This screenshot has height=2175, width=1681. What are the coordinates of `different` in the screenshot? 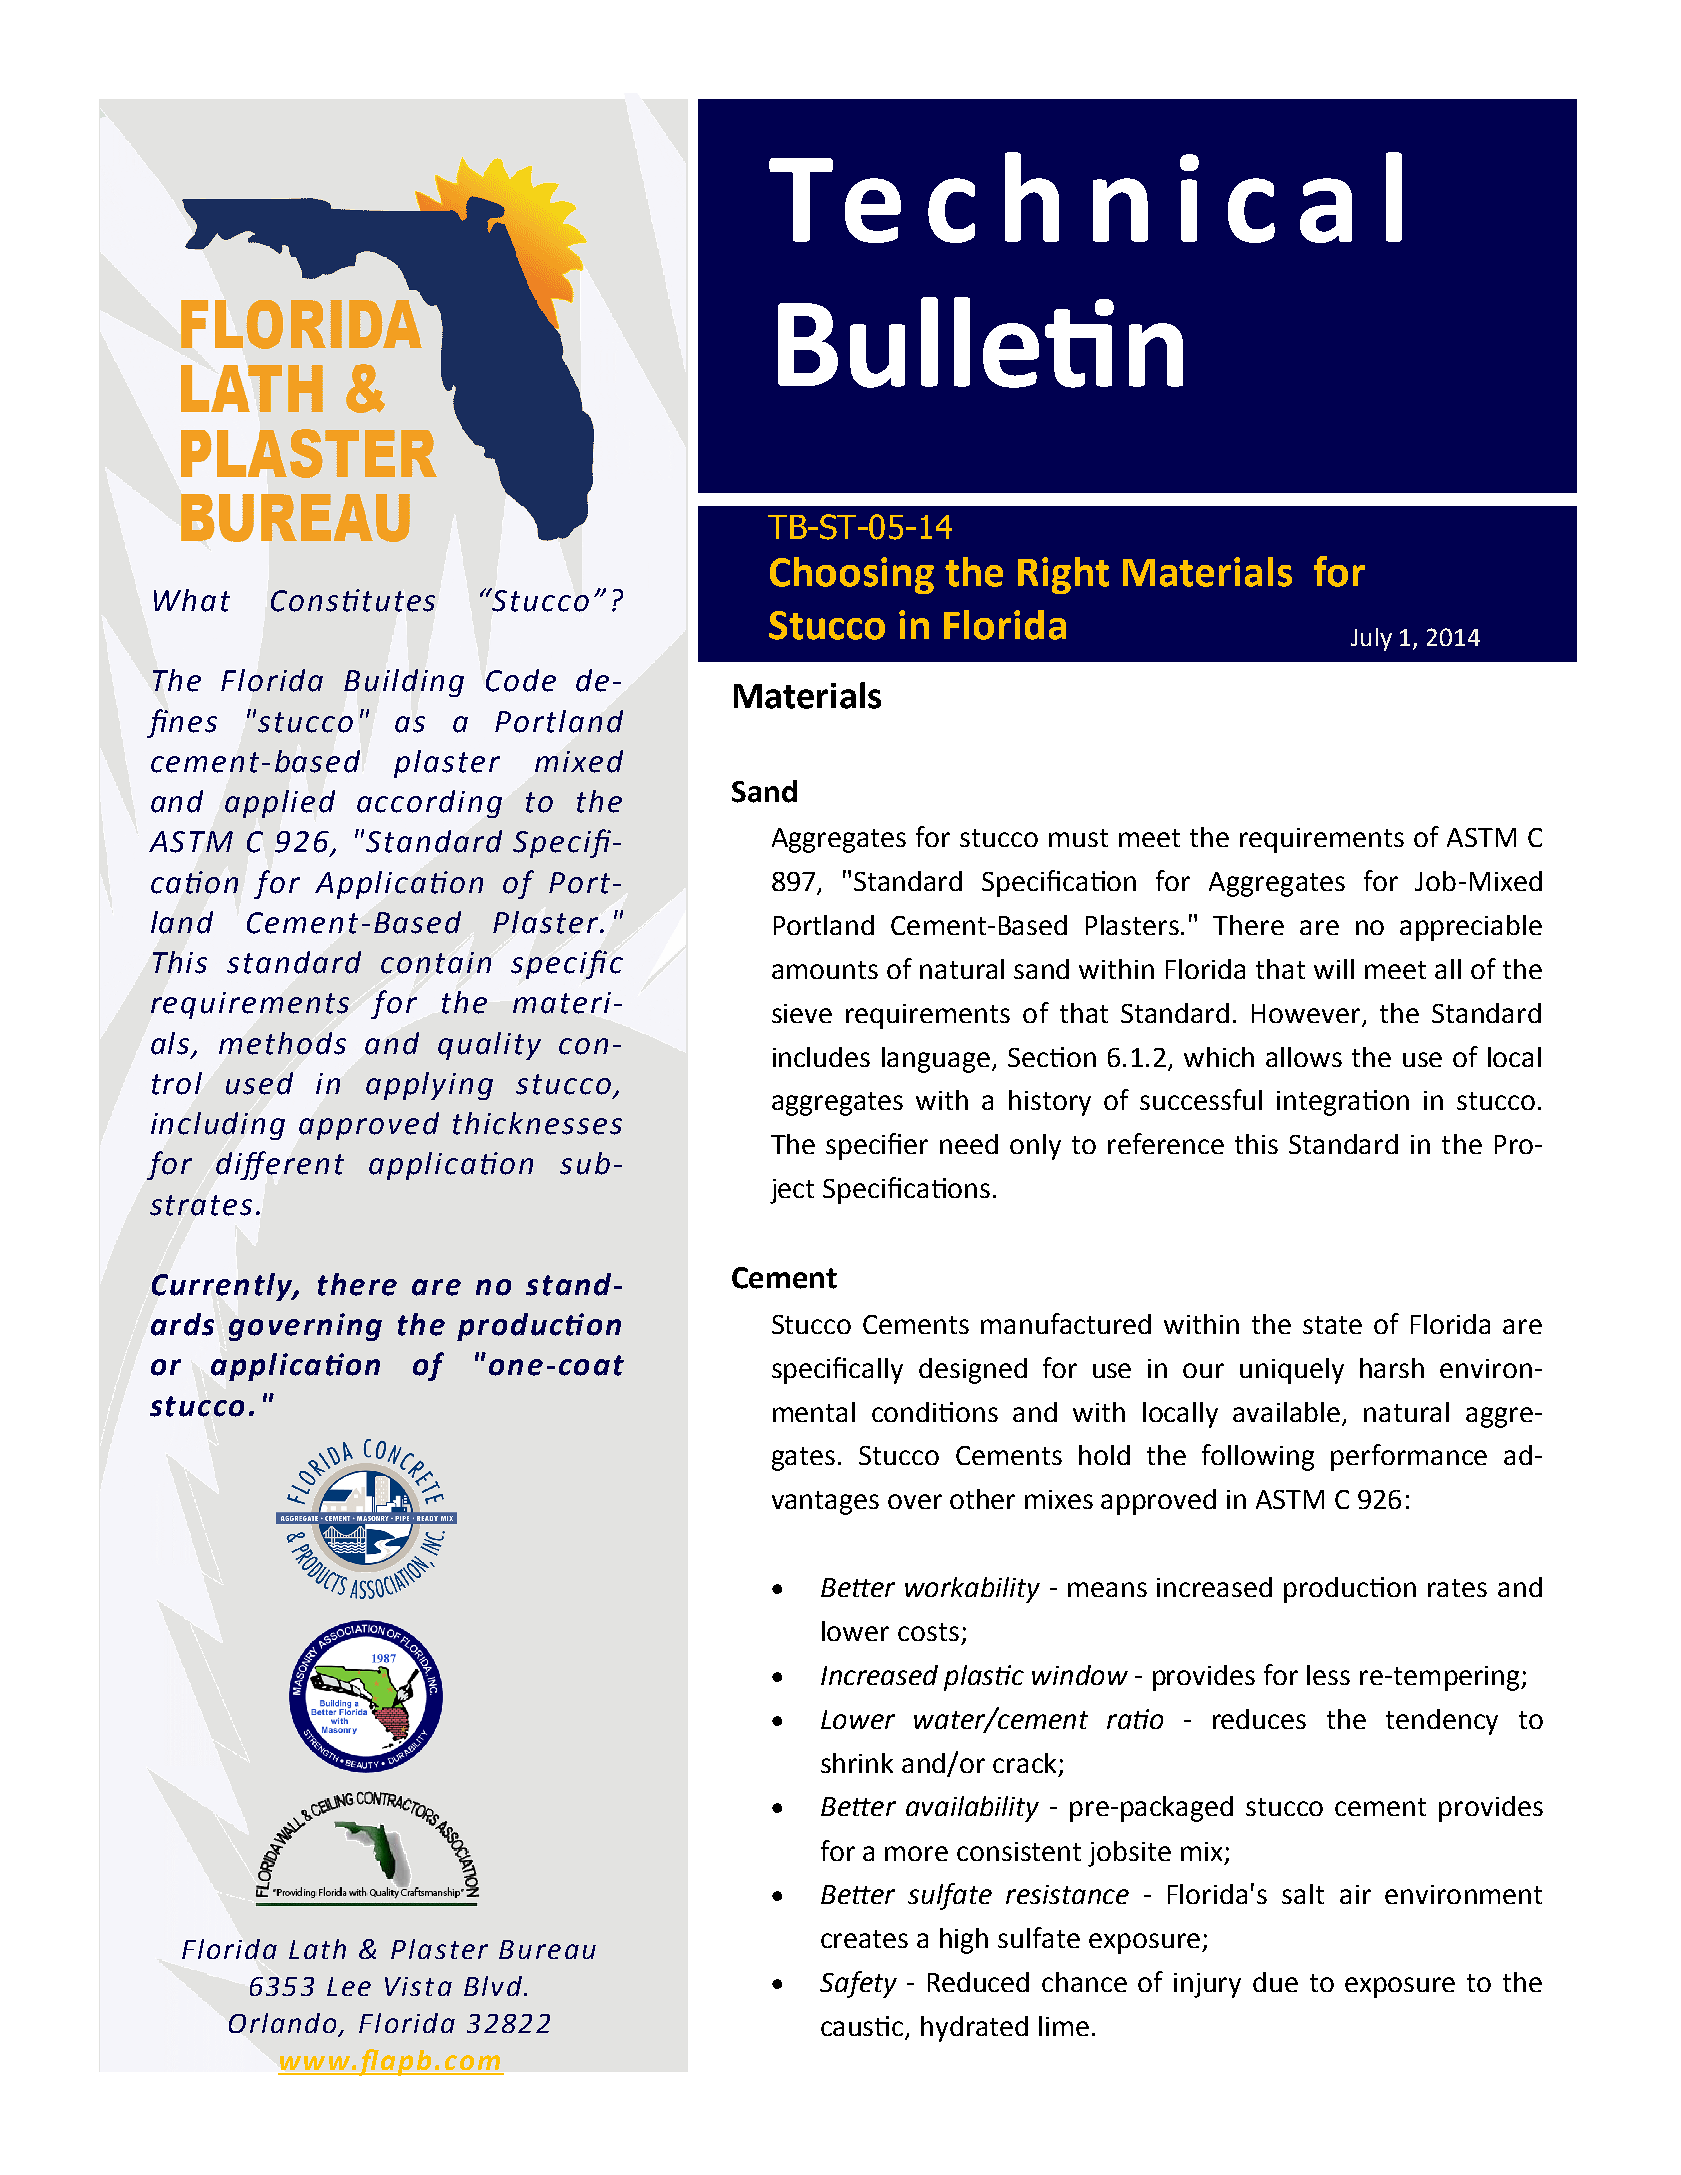 It's located at (280, 1165).
